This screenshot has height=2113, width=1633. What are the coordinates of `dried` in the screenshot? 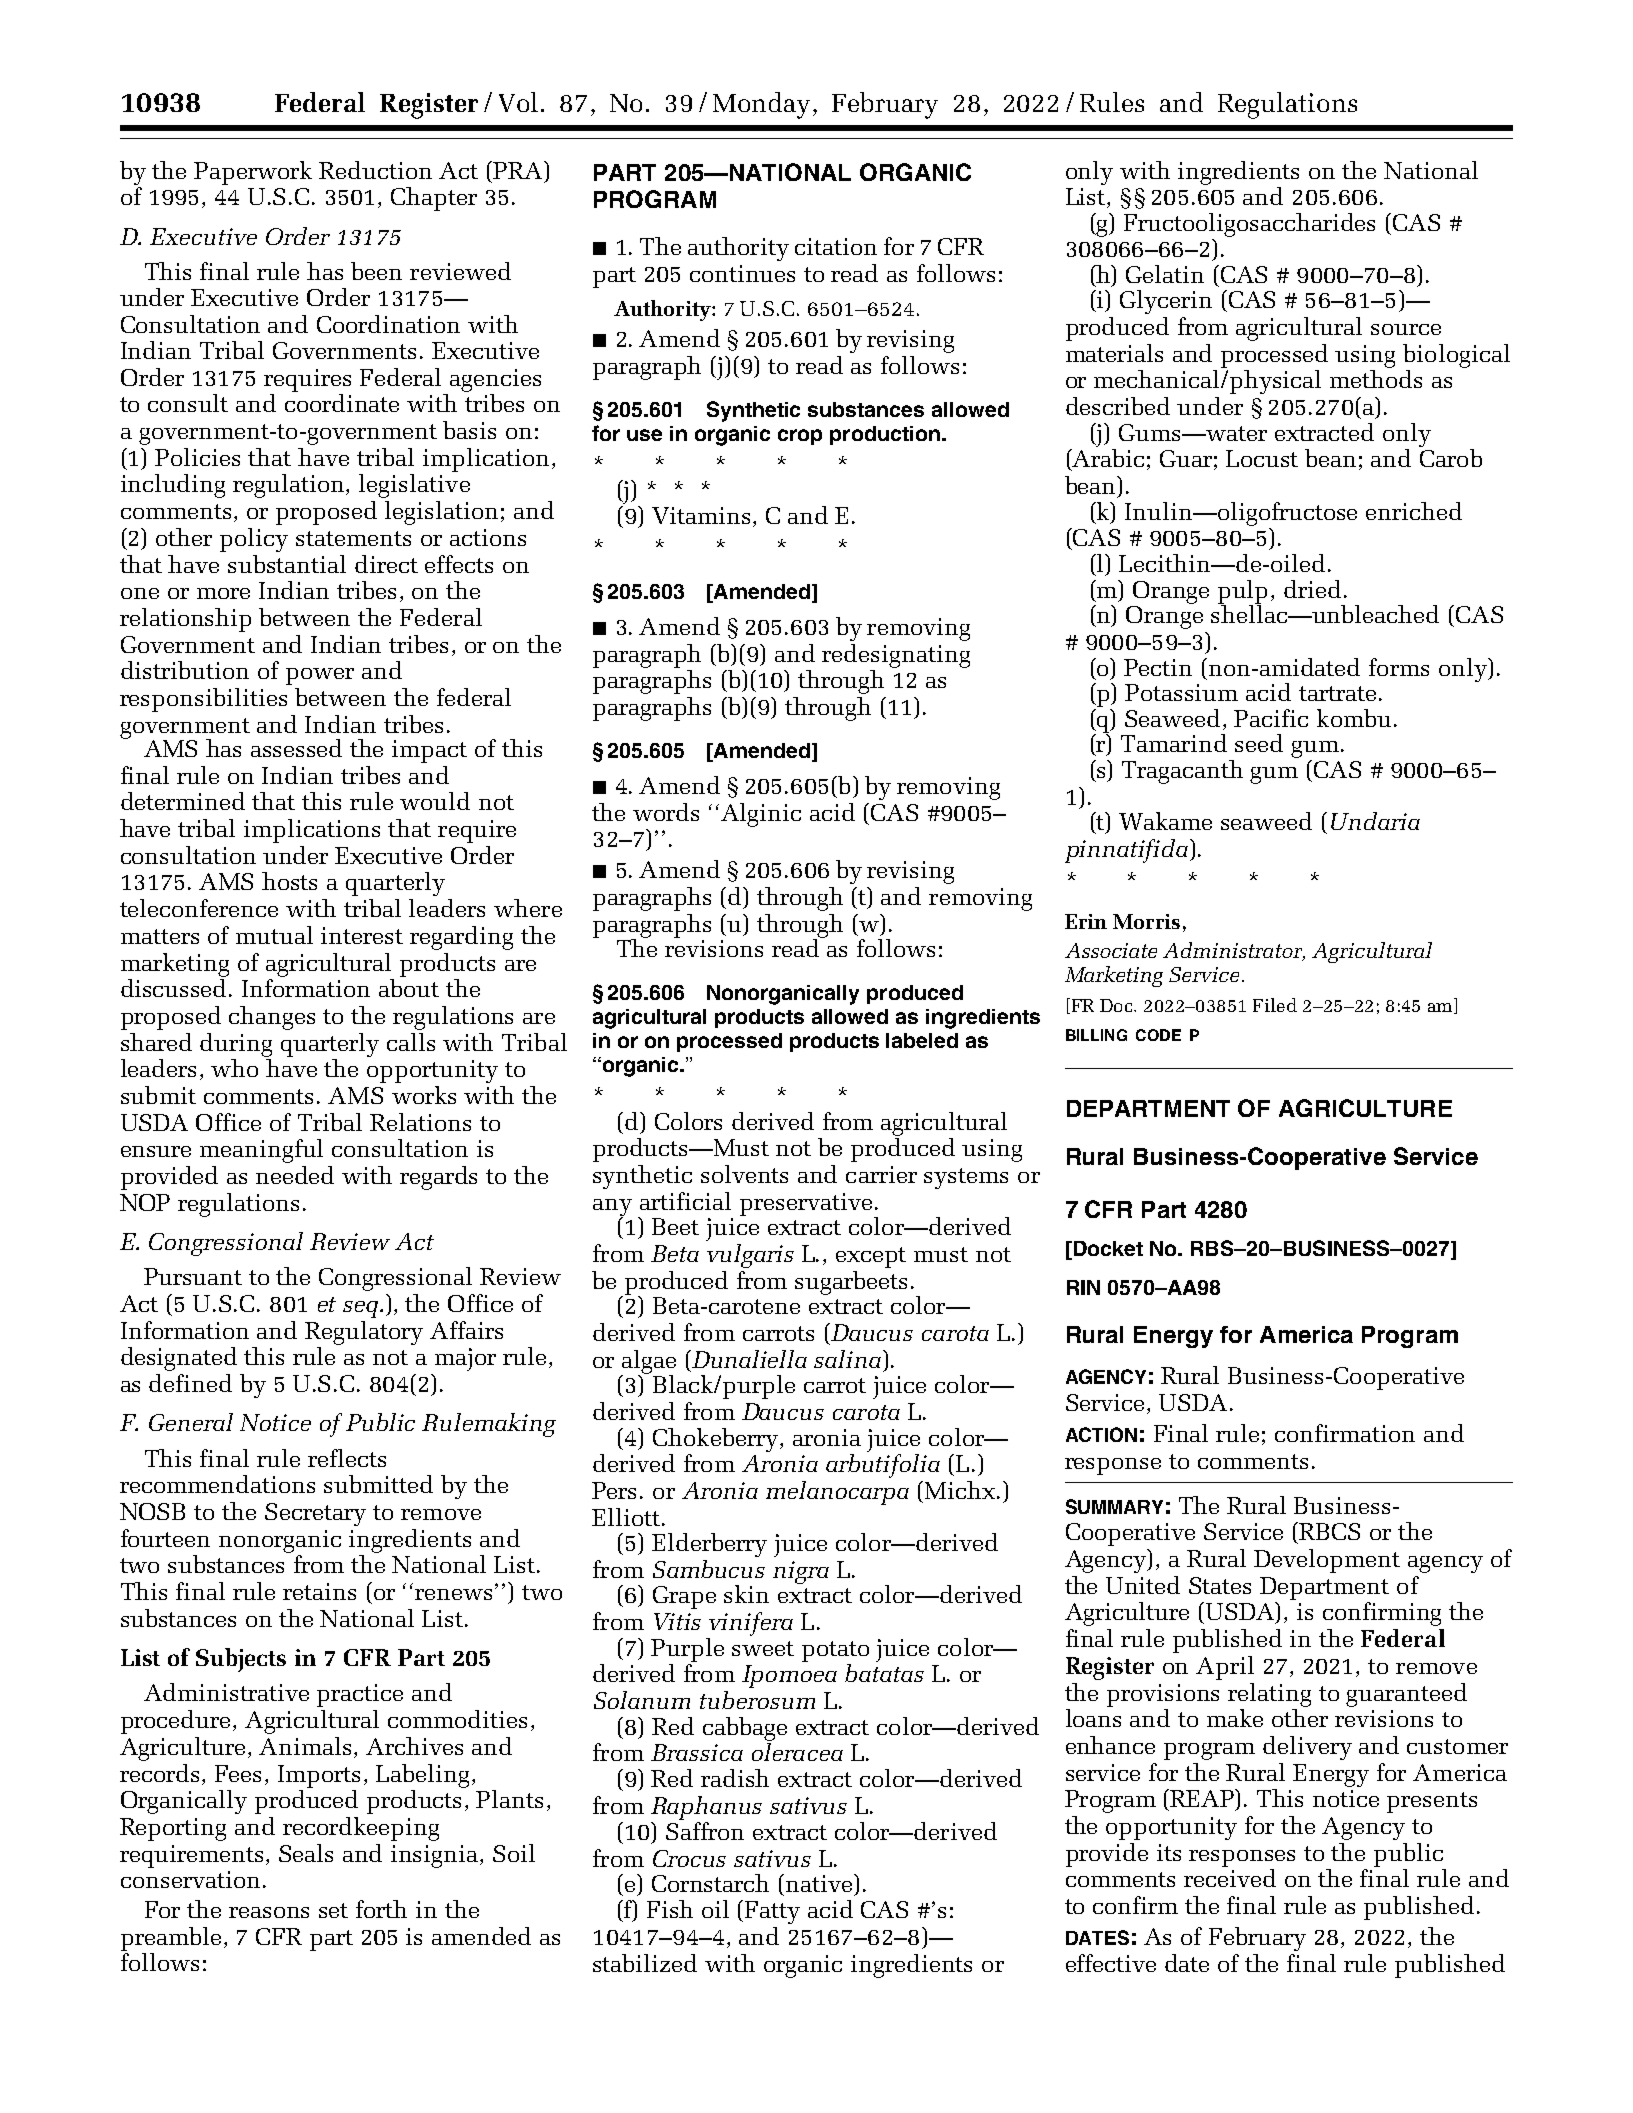 It's located at (1312, 589).
